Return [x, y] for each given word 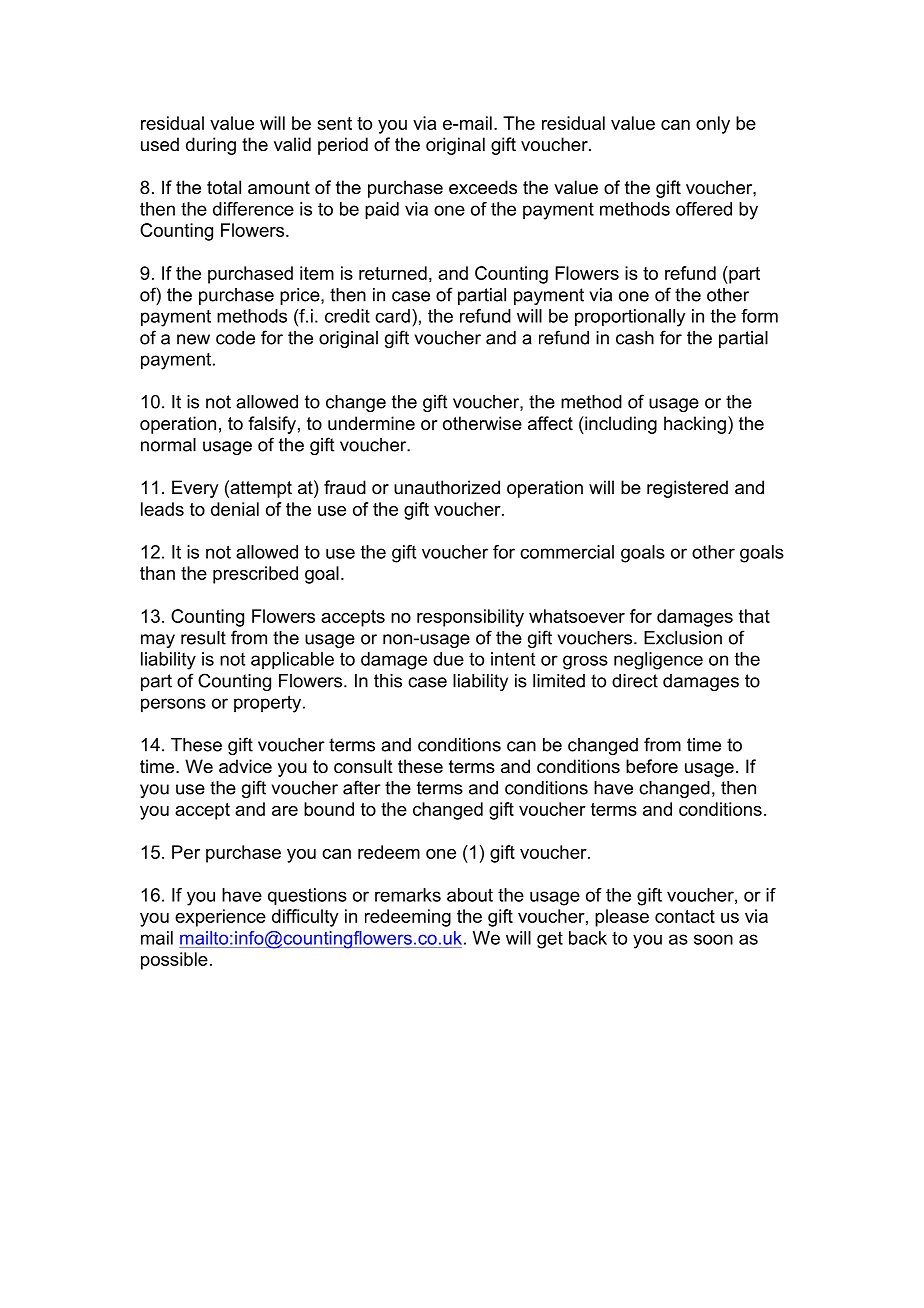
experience [220, 918]
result [203, 638]
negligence [658, 661]
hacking [695, 425]
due [448, 659]
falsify [272, 425]
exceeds [483, 187]
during [211, 146]
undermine [371, 423]
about [470, 895]
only [713, 125]
